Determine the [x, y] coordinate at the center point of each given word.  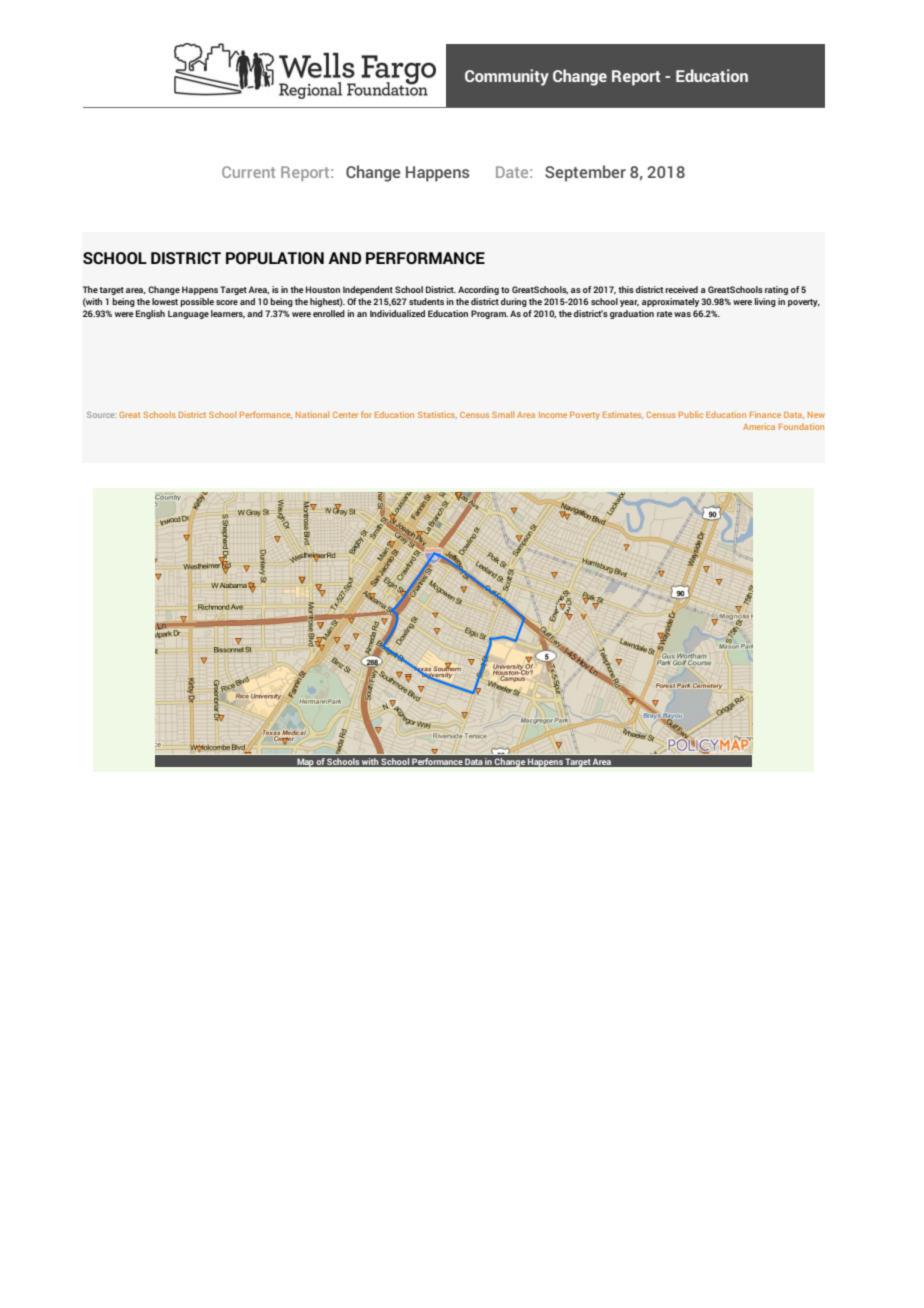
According [478, 290]
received [681, 289]
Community [507, 77]
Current [248, 172]
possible [197, 302]
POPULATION [275, 258]
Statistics [437, 415]
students [426, 301]
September [585, 173]
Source [101, 415]
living [765, 302]
